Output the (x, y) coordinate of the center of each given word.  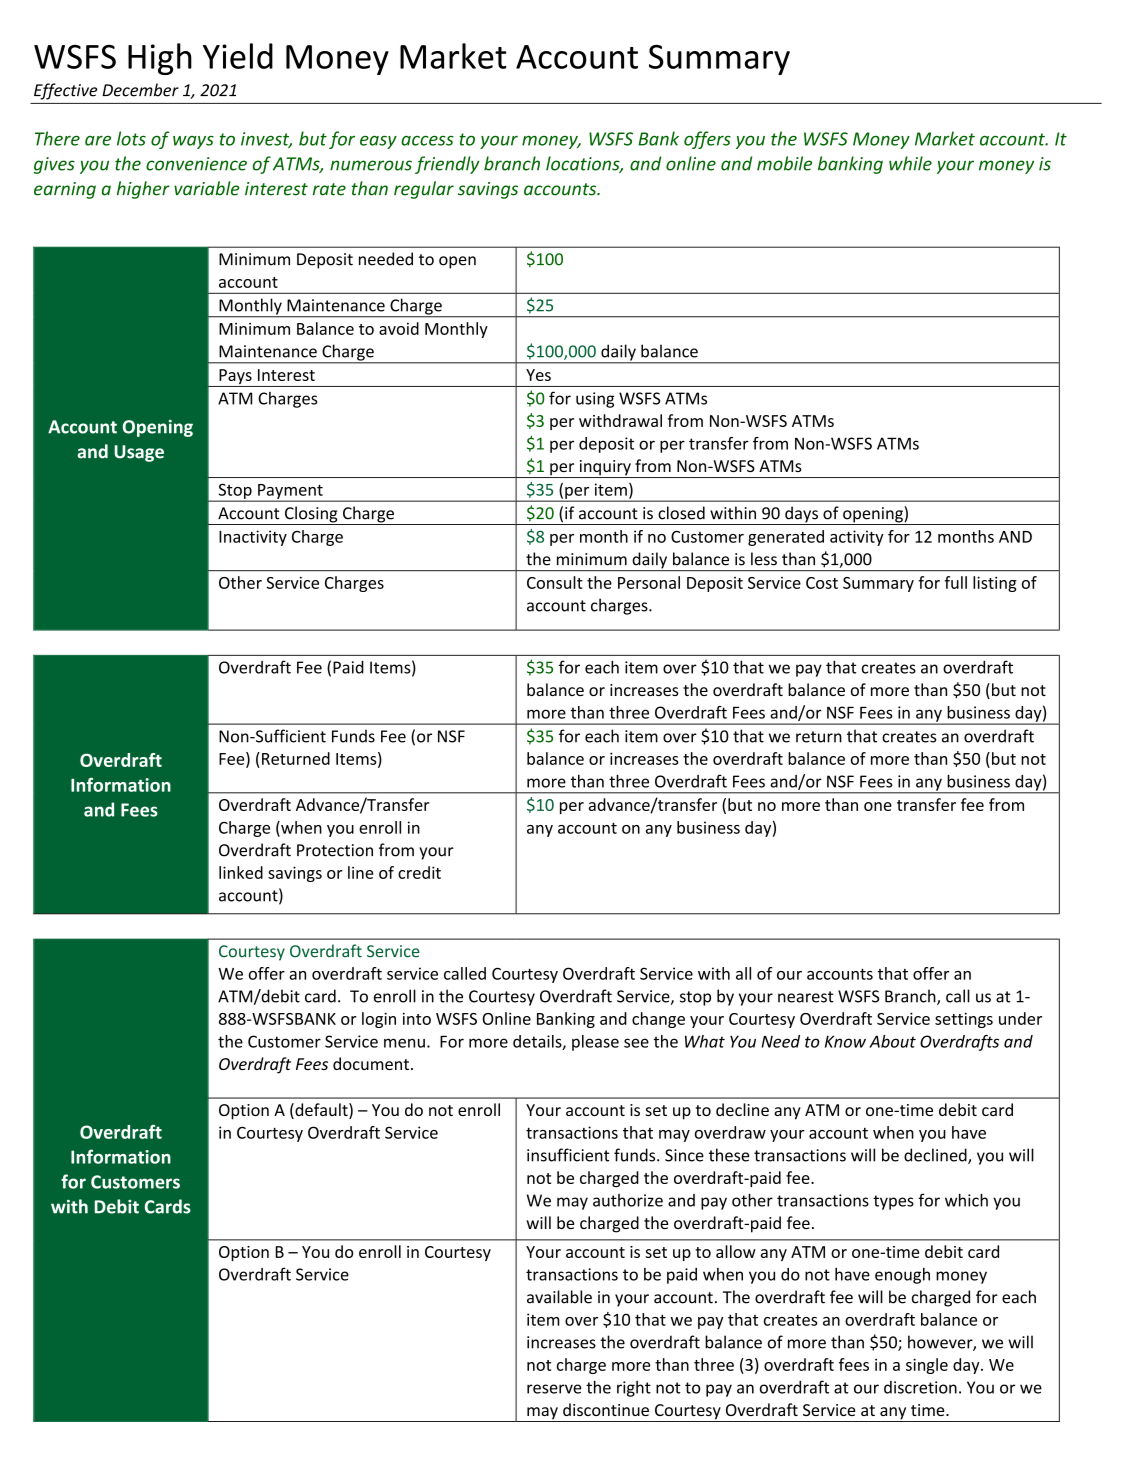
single (927, 1366)
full (955, 582)
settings (964, 1020)
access (427, 140)
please (595, 1043)
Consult (555, 582)
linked (241, 872)
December (140, 90)
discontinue (606, 1409)
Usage (139, 453)
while (910, 163)
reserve (554, 1389)
